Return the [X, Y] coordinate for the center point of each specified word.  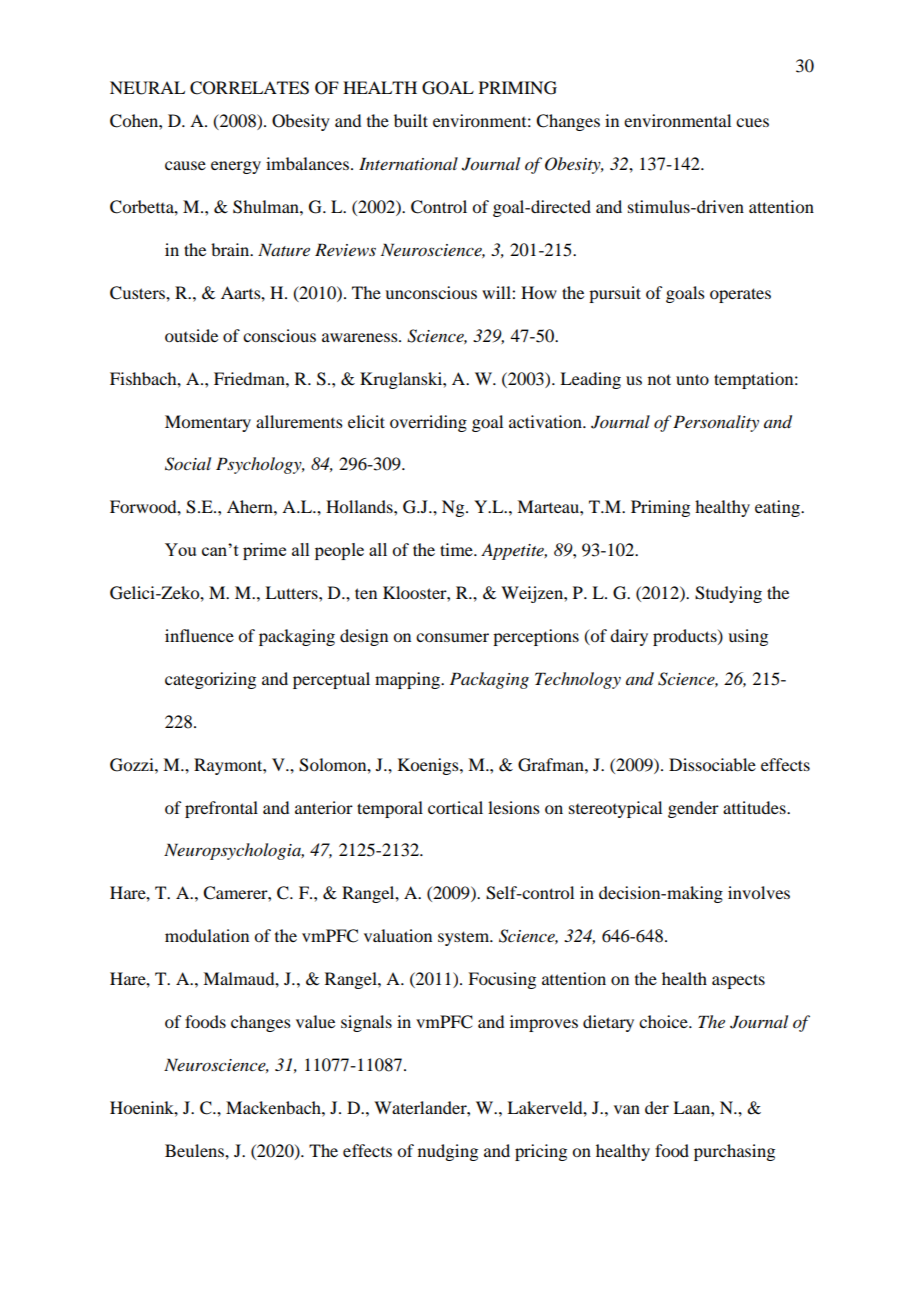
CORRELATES [249, 88]
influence [199, 635]
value [315, 1021]
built [411, 120]
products [686, 637]
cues [752, 122]
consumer [452, 637]
